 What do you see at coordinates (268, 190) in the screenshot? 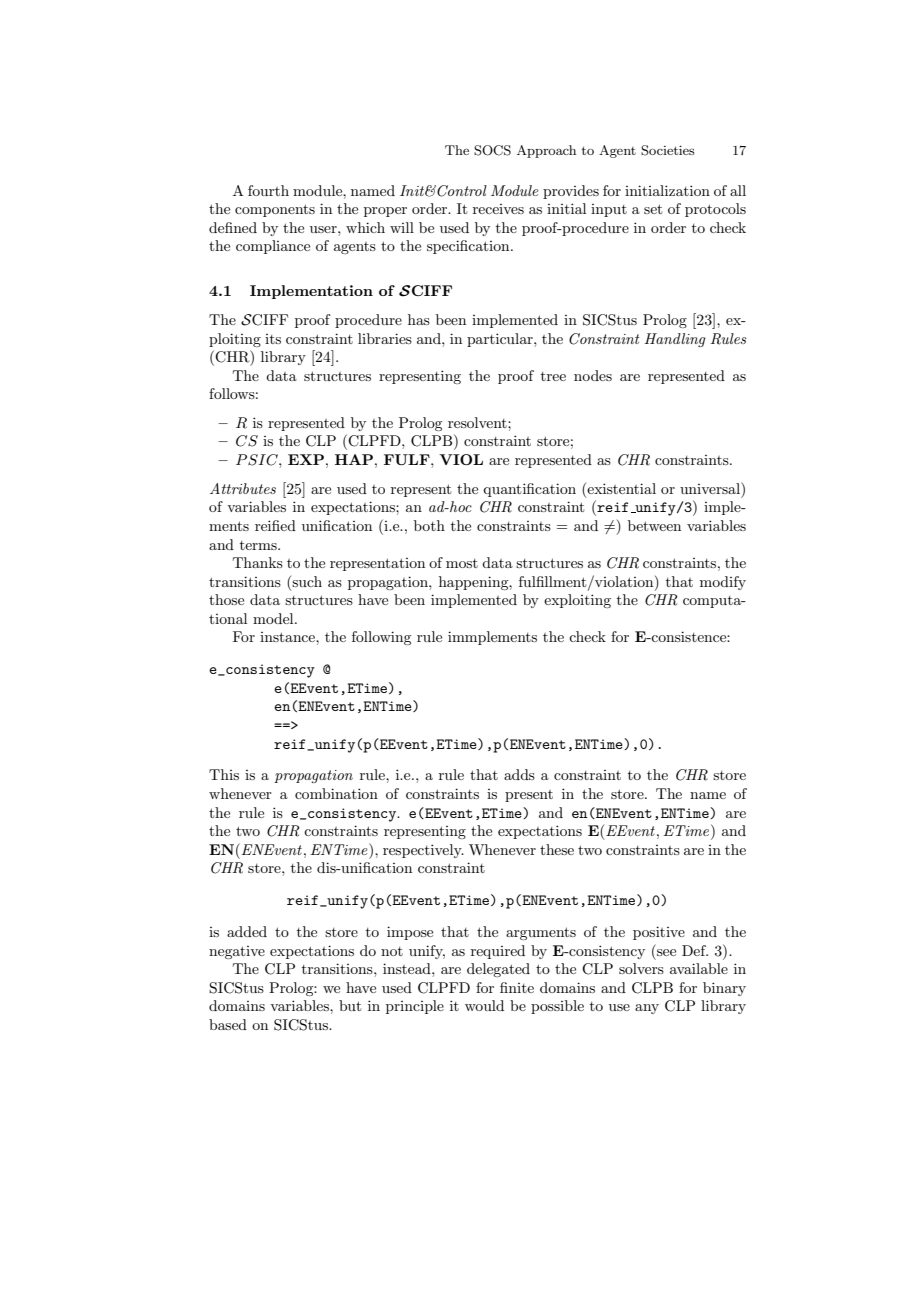
I see `fourth` at bounding box center [268, 190].
